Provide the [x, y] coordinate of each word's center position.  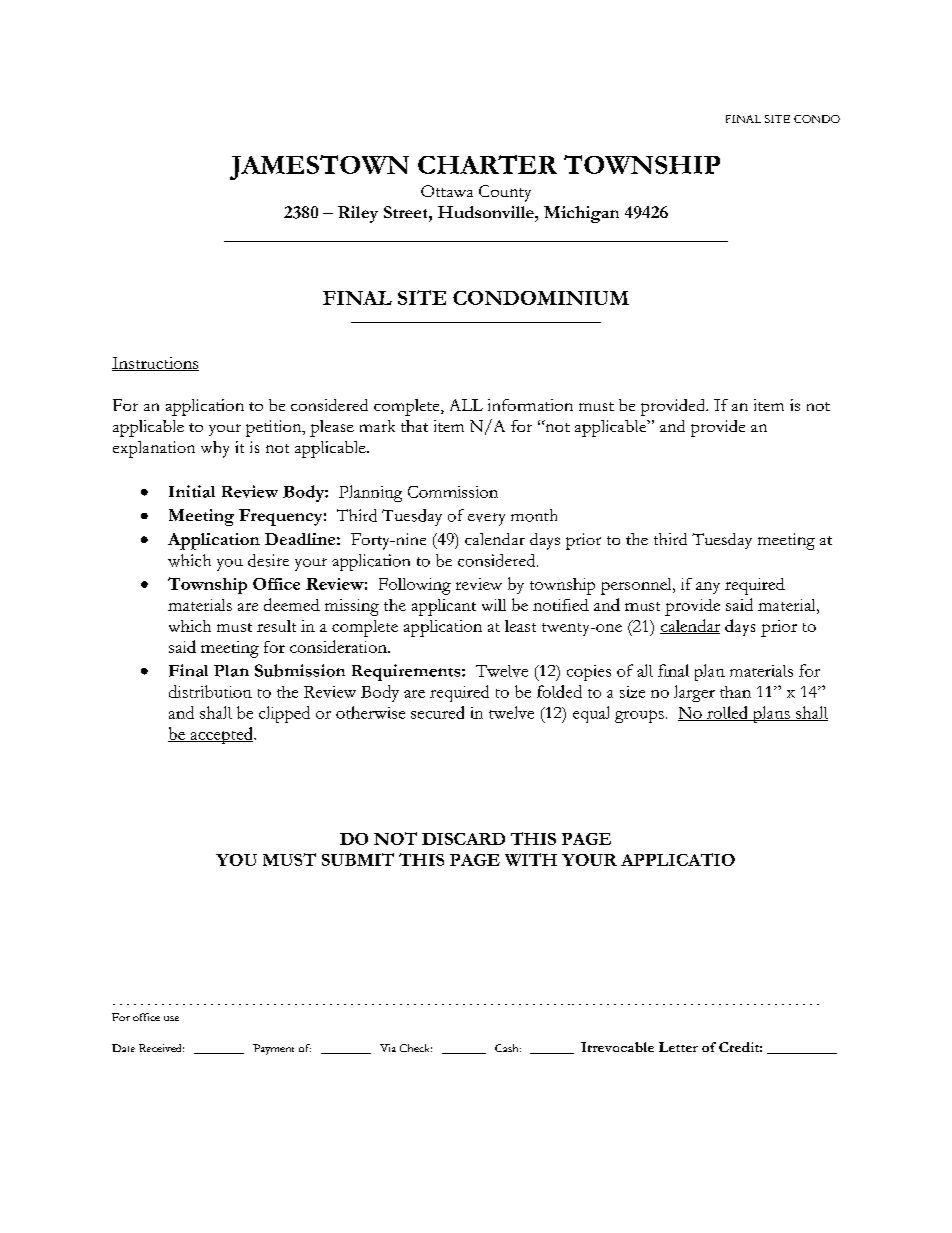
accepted [221, 735]
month [534, 515]
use [171, 1018]
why [215, 449]
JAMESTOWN [319, 167]
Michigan [581, 214]
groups [639, 716]
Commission [453, 492]
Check [416, 1048]
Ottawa [447, 191]
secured [437, 712]
